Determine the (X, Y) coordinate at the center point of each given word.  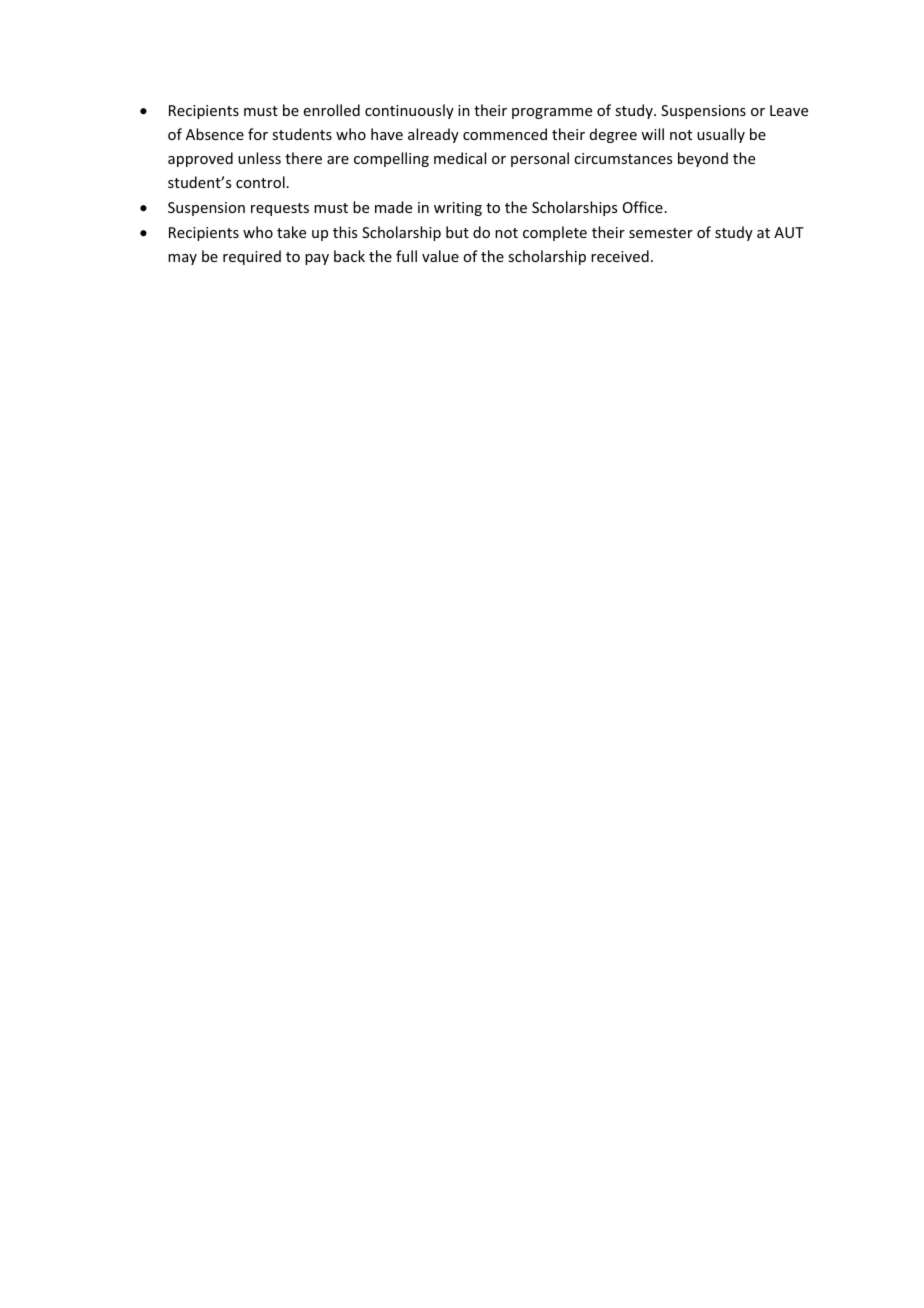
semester (661, 233)
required (252, 257)
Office (643, 207)
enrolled (332, 110)
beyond (703, 159)
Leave (789, 110)
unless (259, 158)
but (457, 232)
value (440, 256)
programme (552, 113)
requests (280, 209)
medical (460, 158)
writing (458, 209)
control (260, 182)
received (620, 256)
